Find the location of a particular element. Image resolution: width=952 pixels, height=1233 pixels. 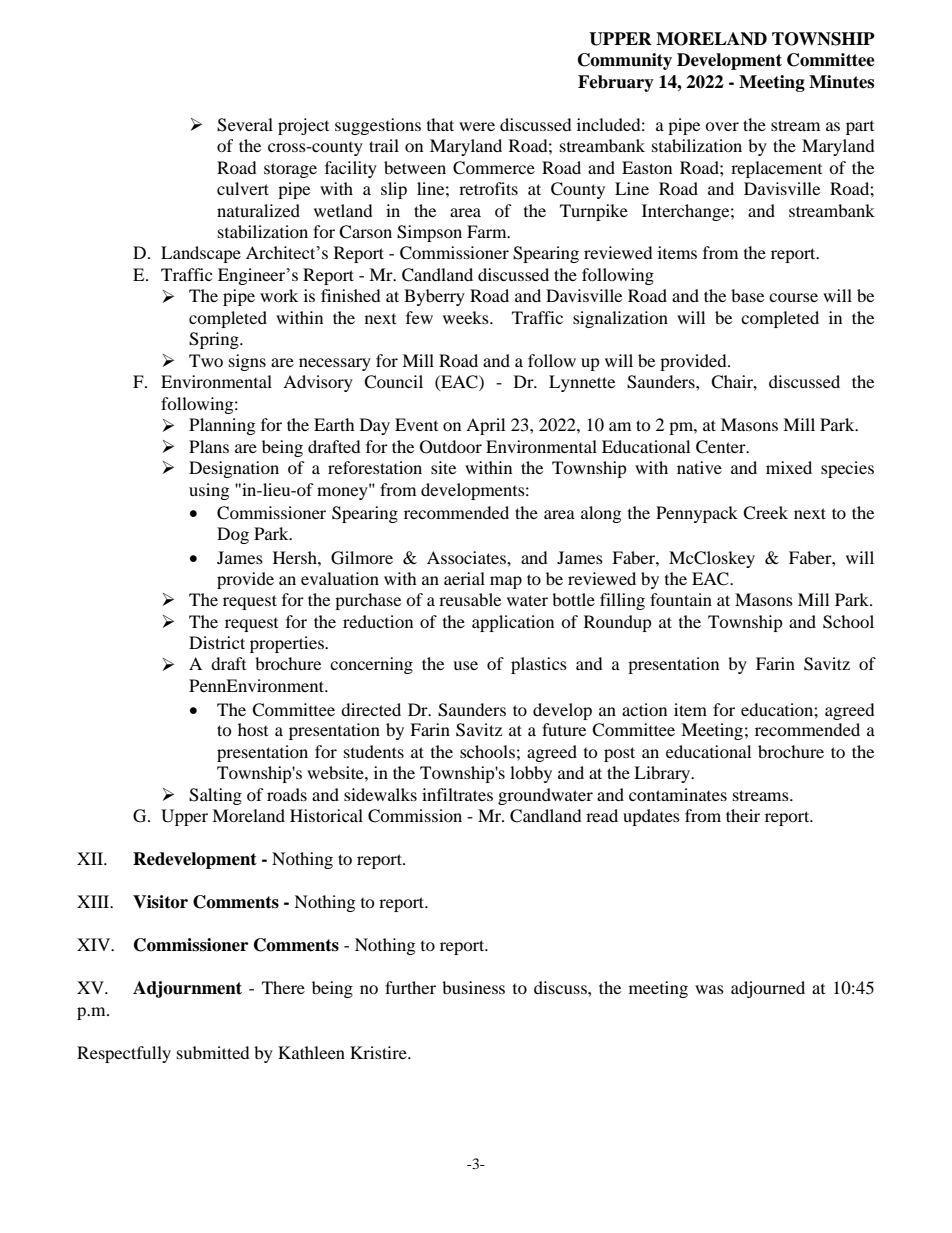

infiltrates is located at coordinates (457, 794).
